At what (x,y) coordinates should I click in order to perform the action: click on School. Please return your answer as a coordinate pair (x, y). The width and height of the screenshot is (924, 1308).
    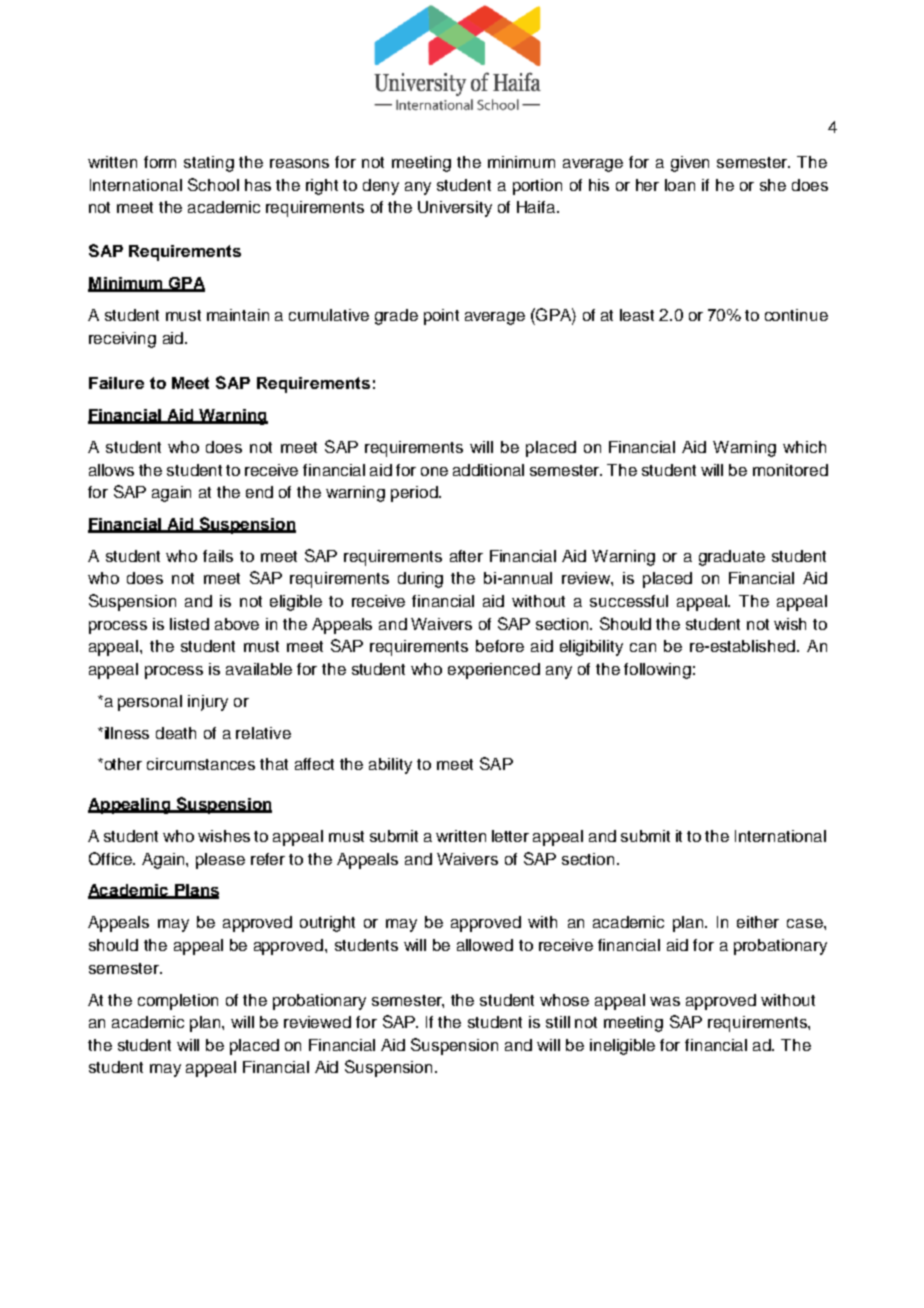
    Looking at the image, I should click on (213, 184).
